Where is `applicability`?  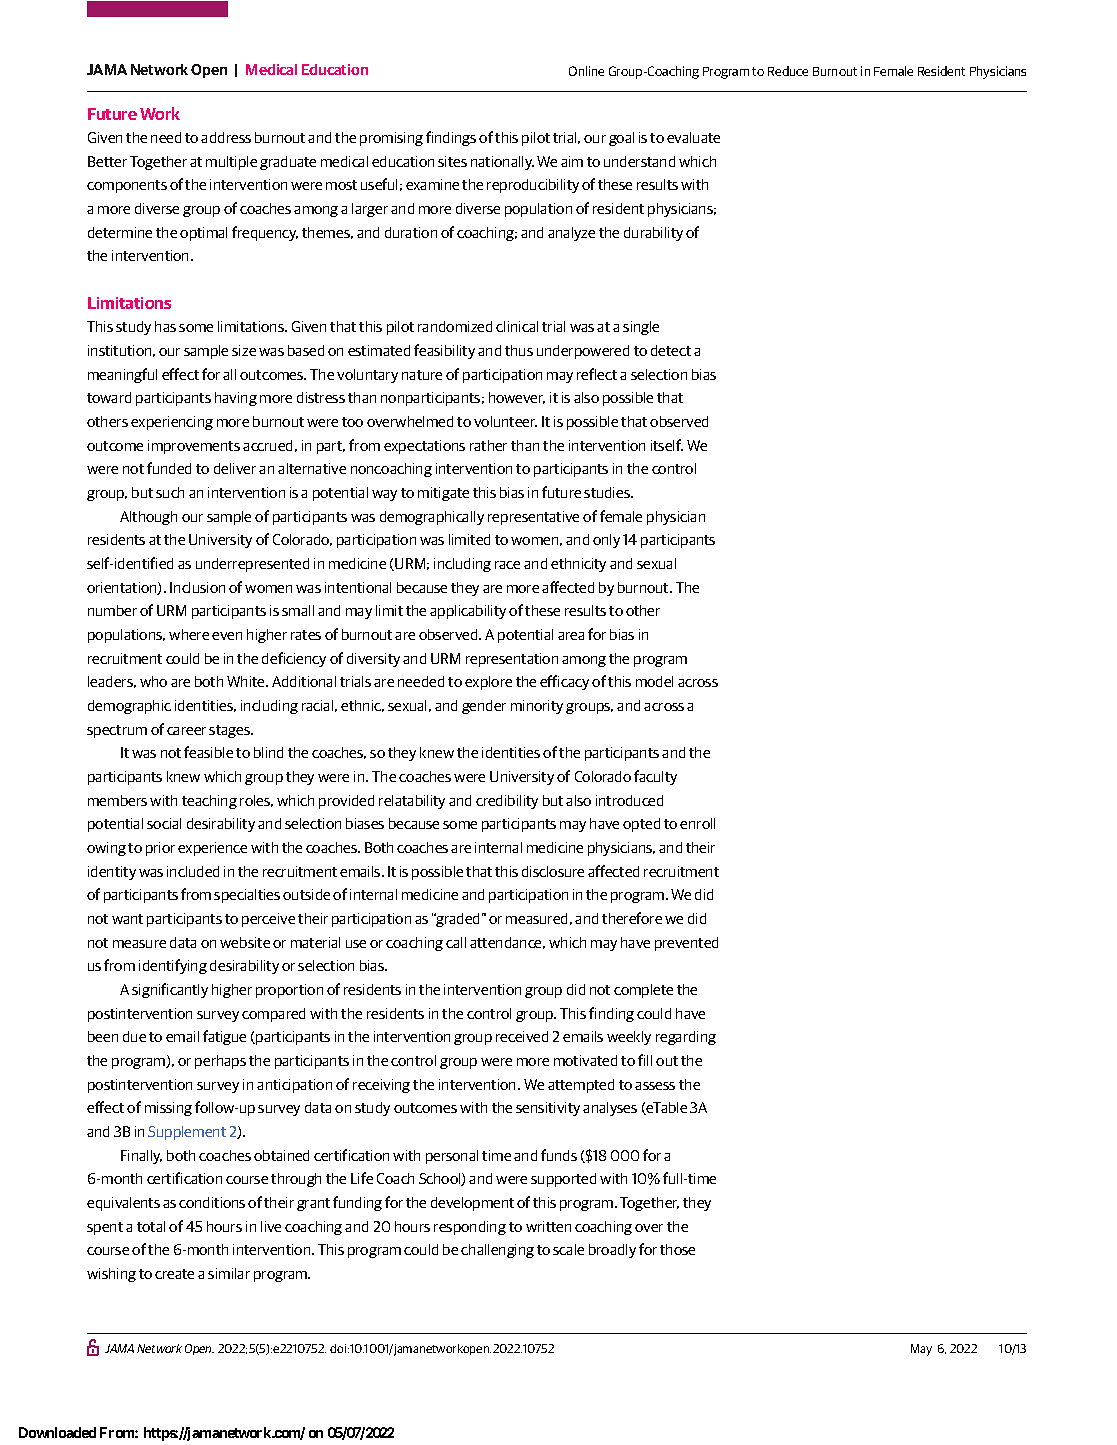 applicability is located at coordinates (468, 612).
